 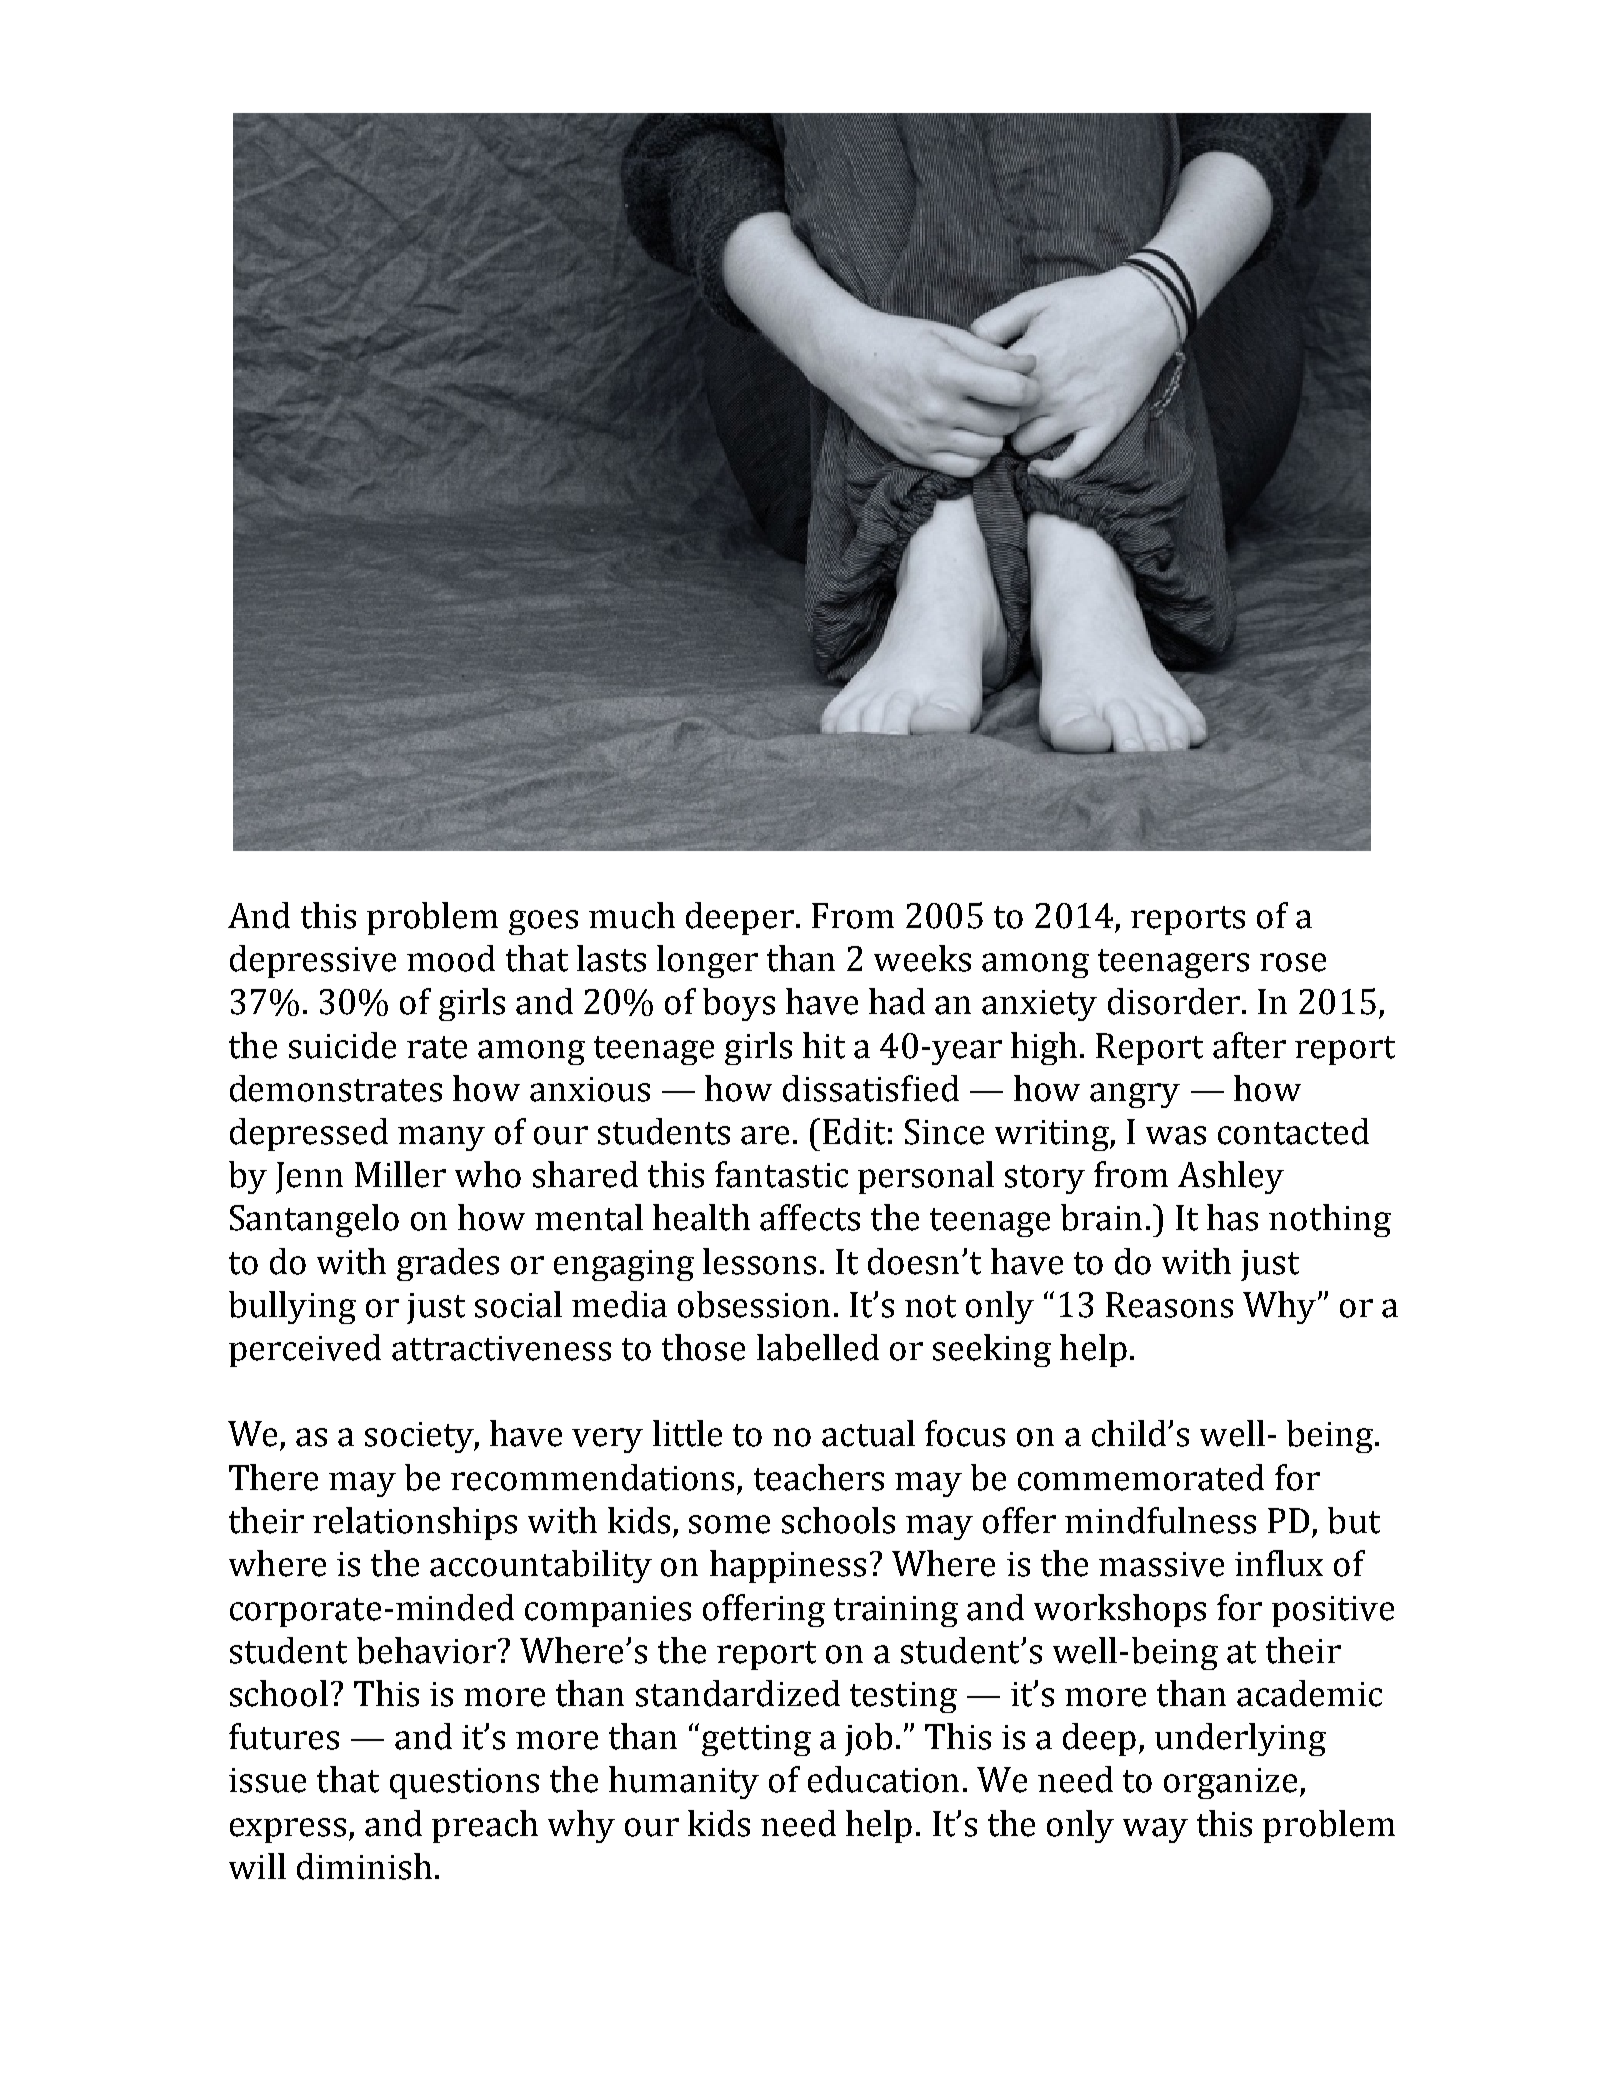 I want to click on affects, so click(x=810, y=1217).
